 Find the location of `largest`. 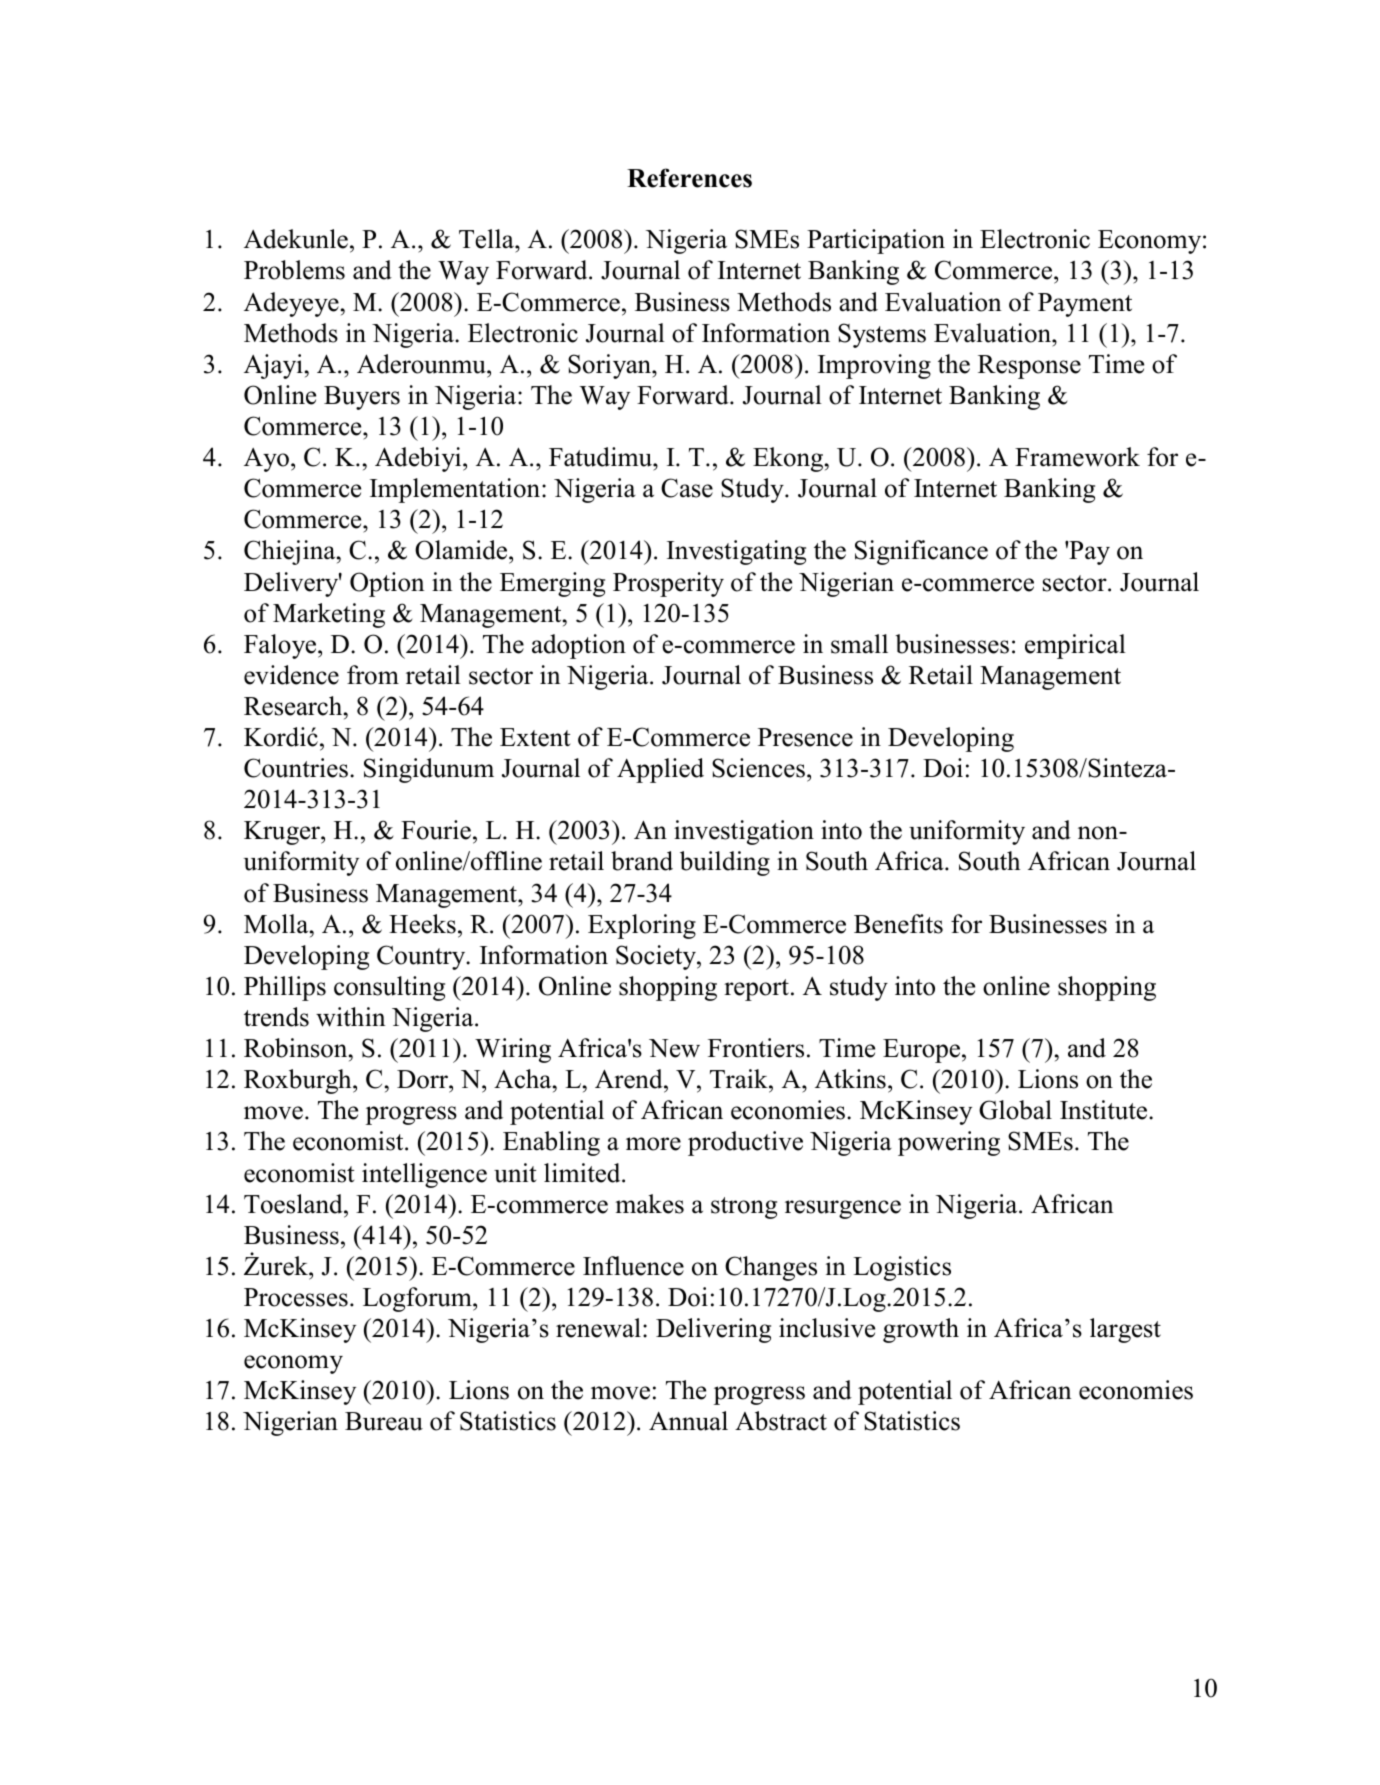

largest is located at coordinates (1125, 1330).
